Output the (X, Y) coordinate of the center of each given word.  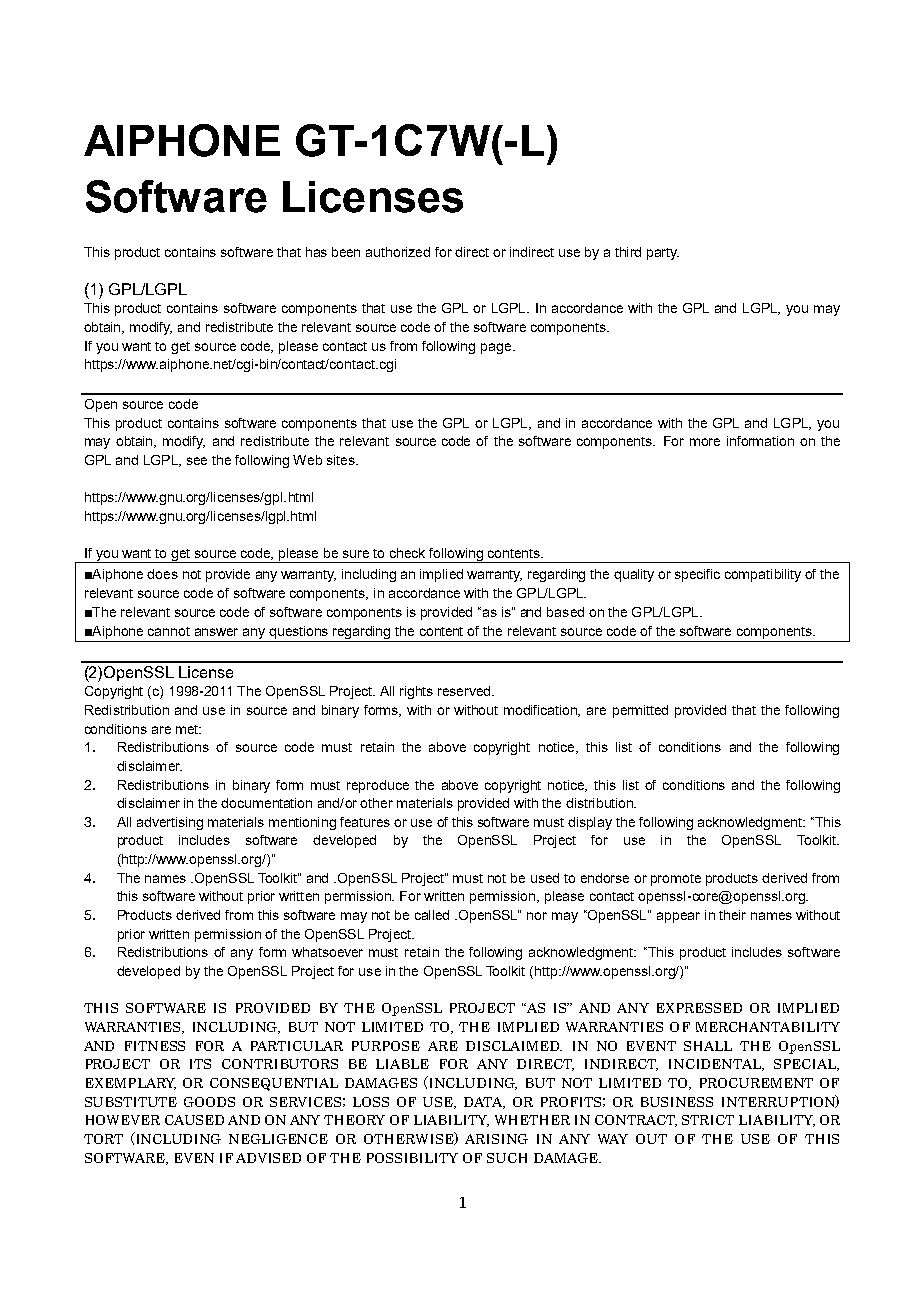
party (663, 254)
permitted (640, 711)
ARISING (496, 1139)
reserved (465, 691)
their (732, 915)
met (188, 729)
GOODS (209, 1102)
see (197, 461)
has (316, 252)
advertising (170, 823)
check (407, 553)
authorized (398, 252)
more (705, 442)
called (432, 915)
